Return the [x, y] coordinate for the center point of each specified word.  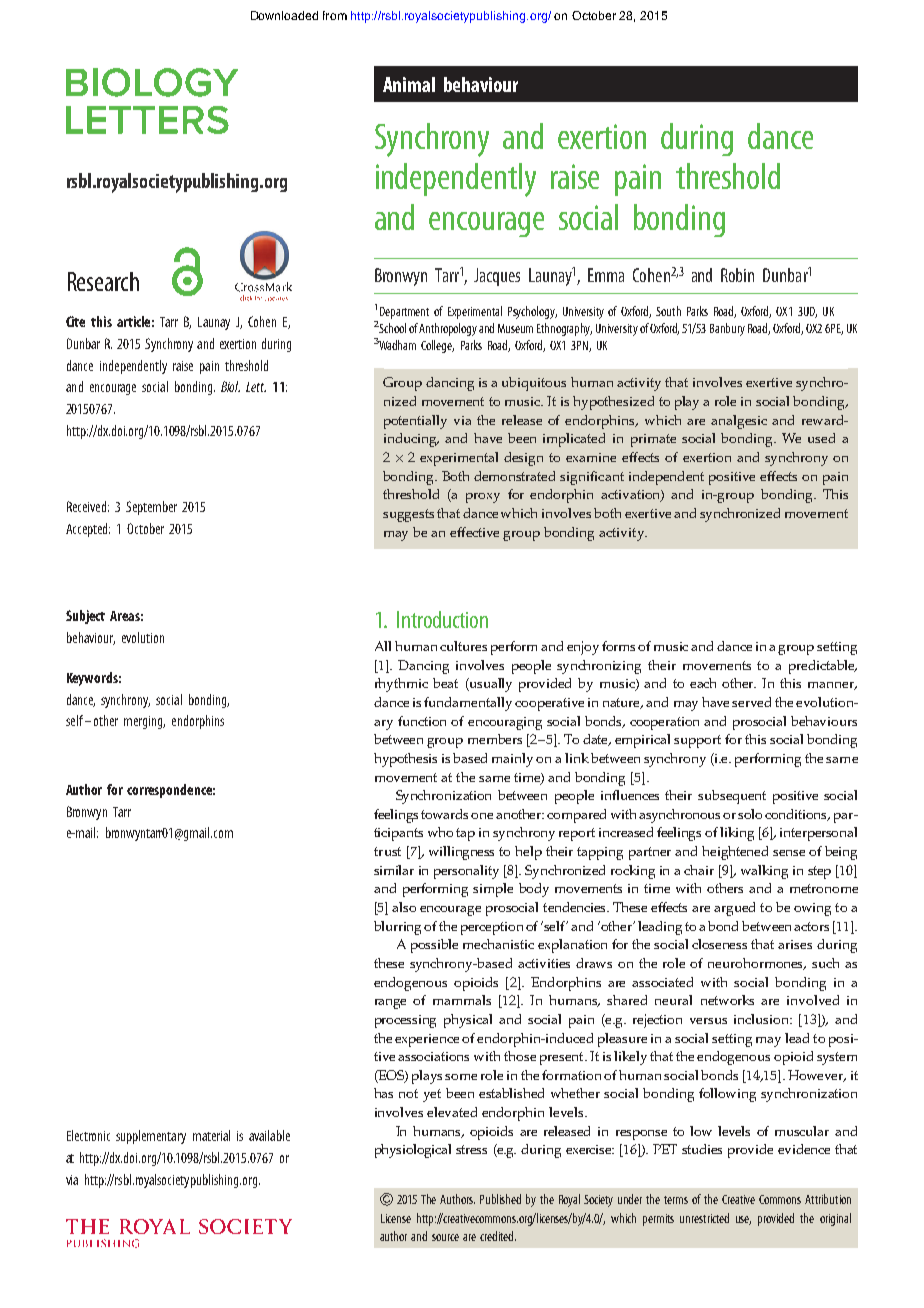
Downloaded [284, 15]
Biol [230, 386]
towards [446, 814]
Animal [409, 84]
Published [500, 1199]
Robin [737, 275]
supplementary [151, 1137]
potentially [415, 422]
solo [750, 814]
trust [387, 851]
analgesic [739, 422]
